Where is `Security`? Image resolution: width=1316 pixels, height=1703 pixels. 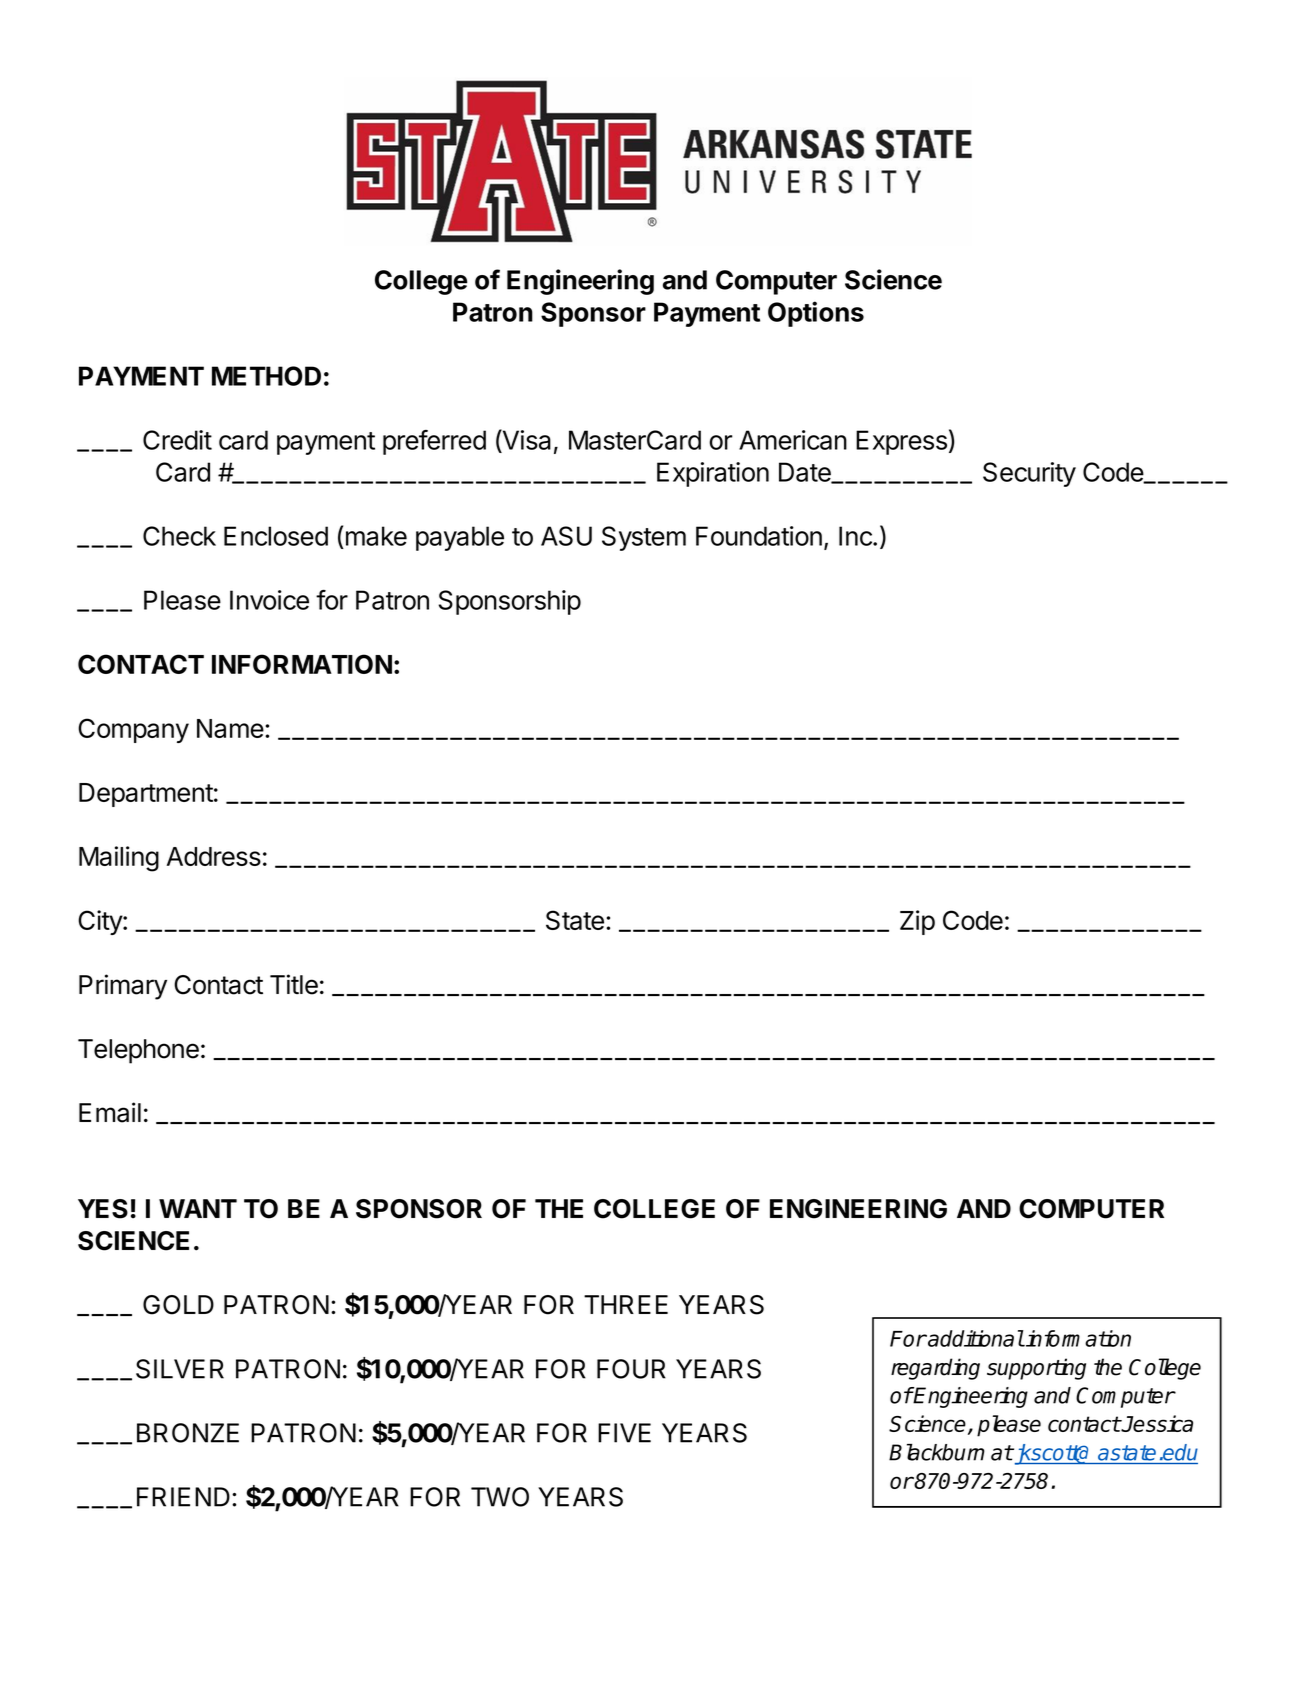
Security is located at coordinates (1029, 474).
